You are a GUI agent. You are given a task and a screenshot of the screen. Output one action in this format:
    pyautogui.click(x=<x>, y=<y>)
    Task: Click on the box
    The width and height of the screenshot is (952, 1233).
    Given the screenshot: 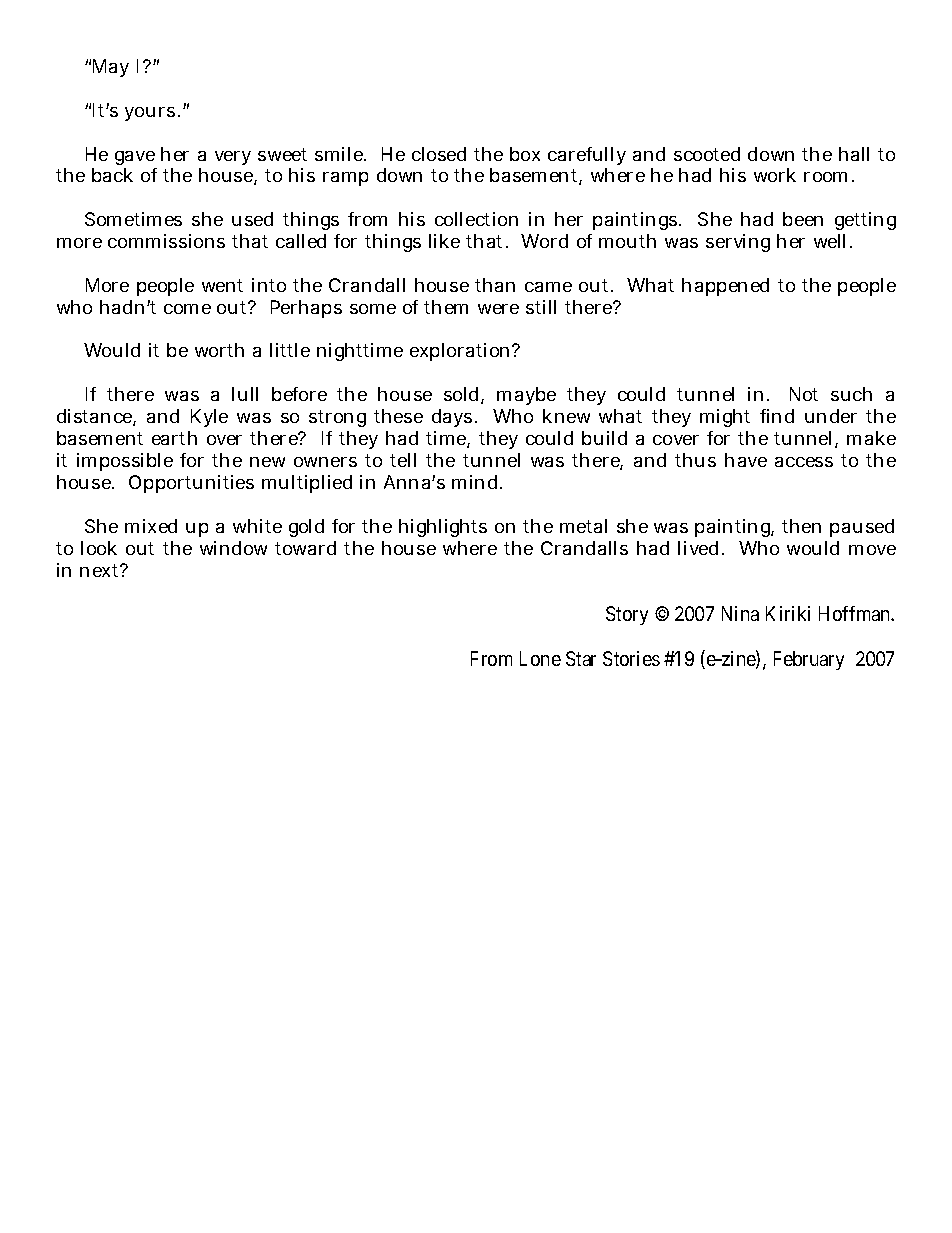 What is the action you would take?
    pyautogui.click(x=525, y=154)
